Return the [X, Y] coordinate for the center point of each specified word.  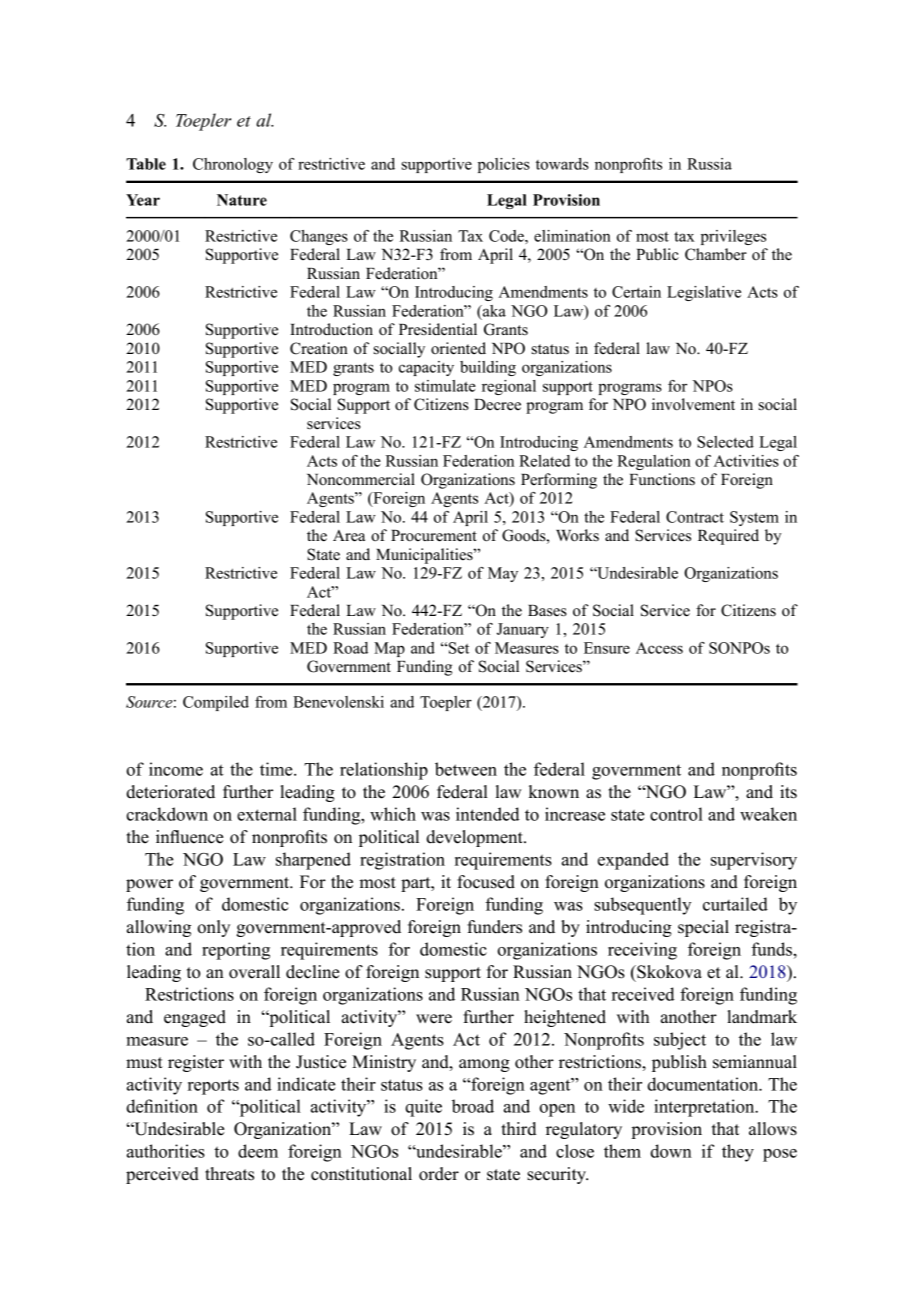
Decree [497, 405]
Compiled [216, 703]
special [703, 928]
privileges [733, 237]
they [738, 1153]
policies [504, 165]
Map [389, 649]
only [213, 928]
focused [486, 882]
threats [229, 1174]
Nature [242, 200]
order [439, 1174]
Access [659, 648]
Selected [725, 442]
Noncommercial [361, 479]
